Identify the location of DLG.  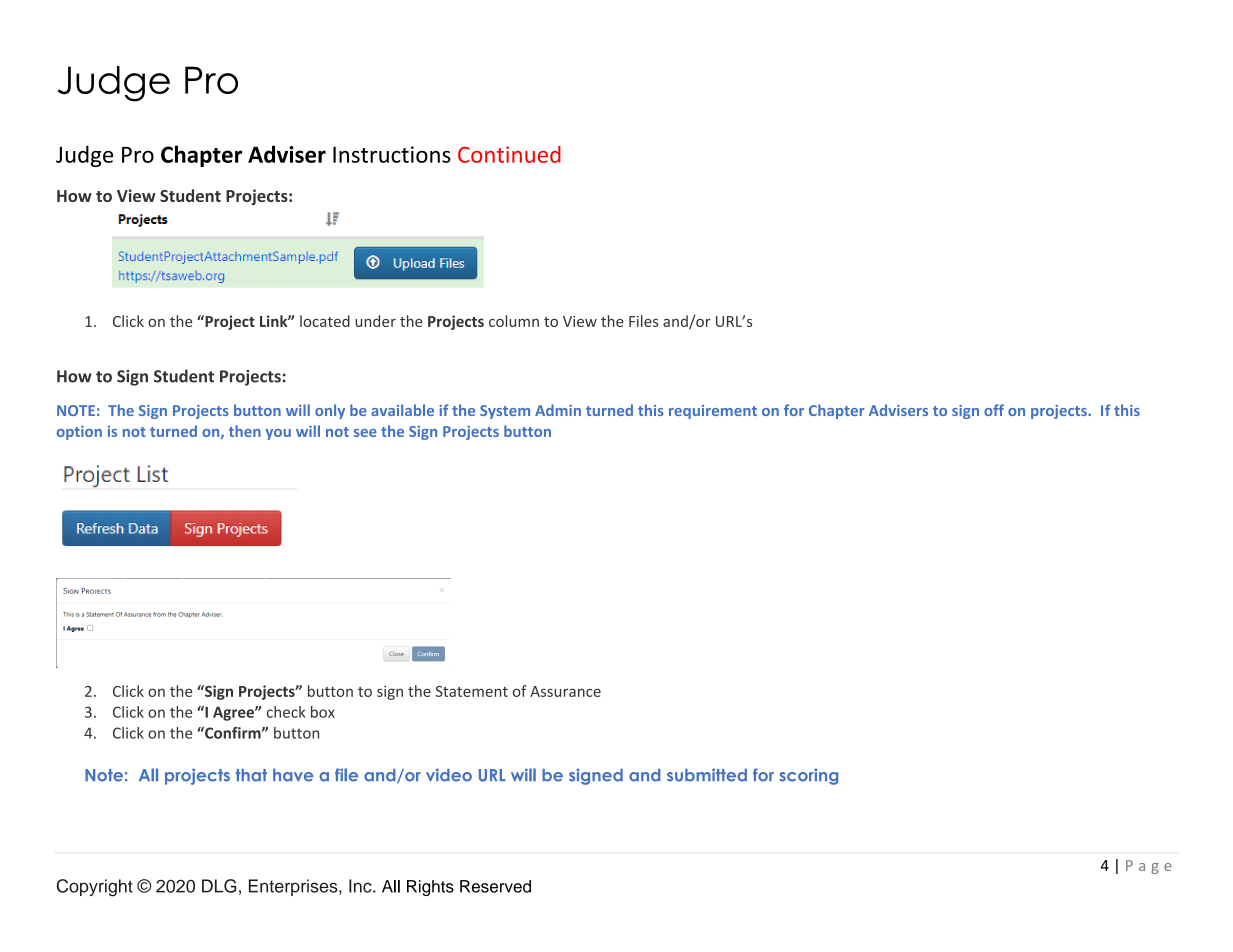
(219, 886).
